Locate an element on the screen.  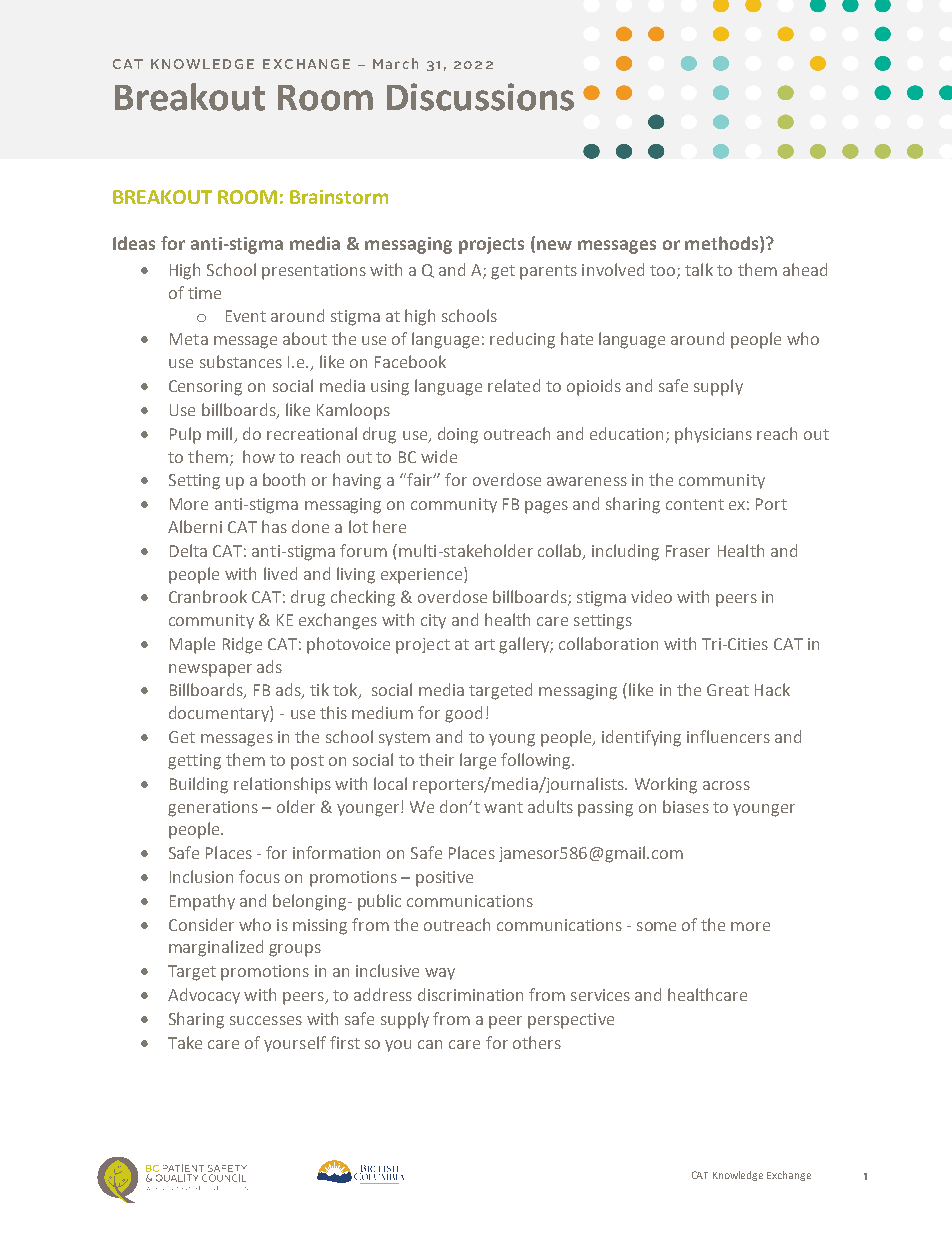
Event is located at coordinates (246, 316).
